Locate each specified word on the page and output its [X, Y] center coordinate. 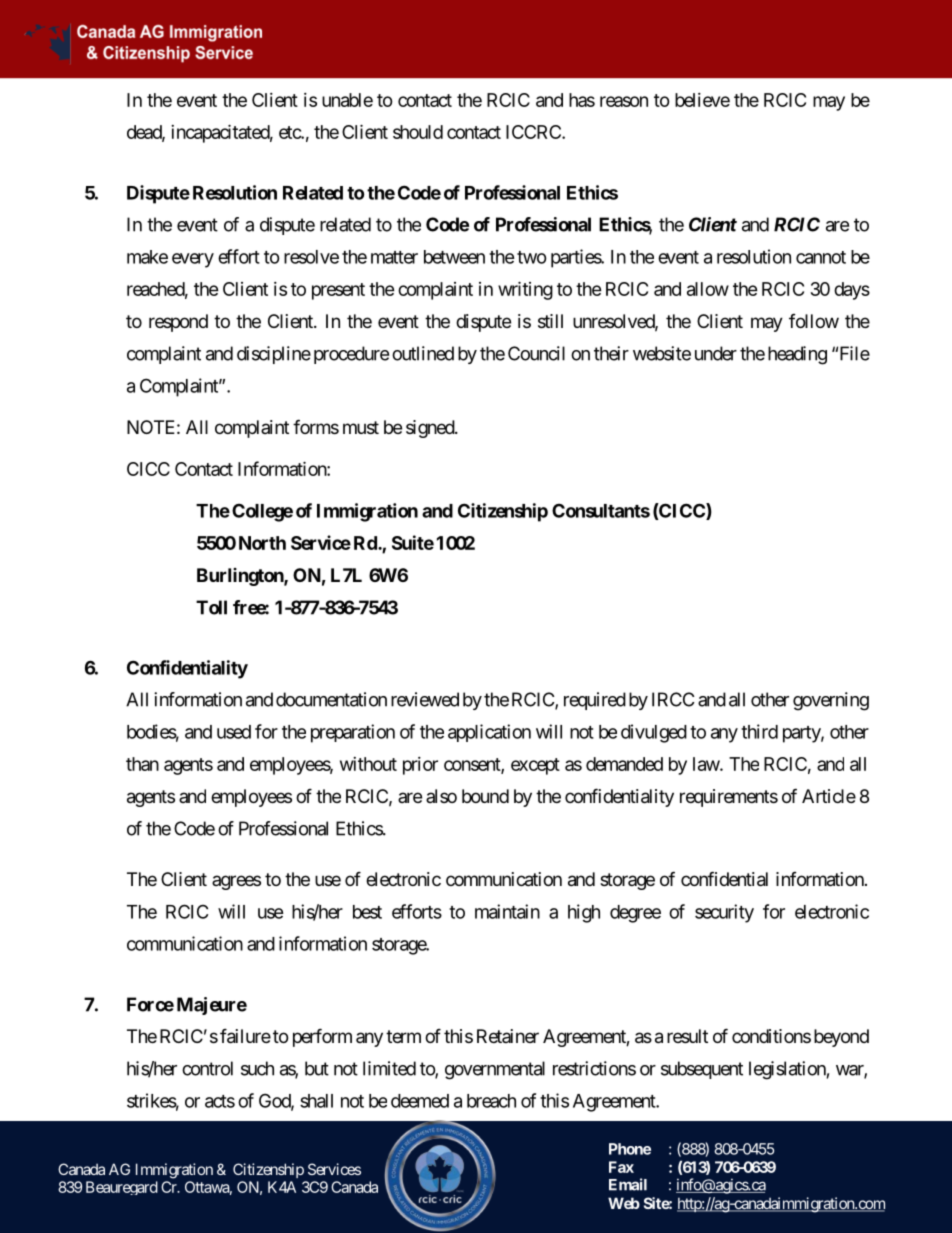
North [262, 543]
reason [624, 101]
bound [485, 796]
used [234, 732]
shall [316, 1101]
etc [290, 132]
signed [431, 429]
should [418, 132]
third [759, 731]
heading [797, 355]
